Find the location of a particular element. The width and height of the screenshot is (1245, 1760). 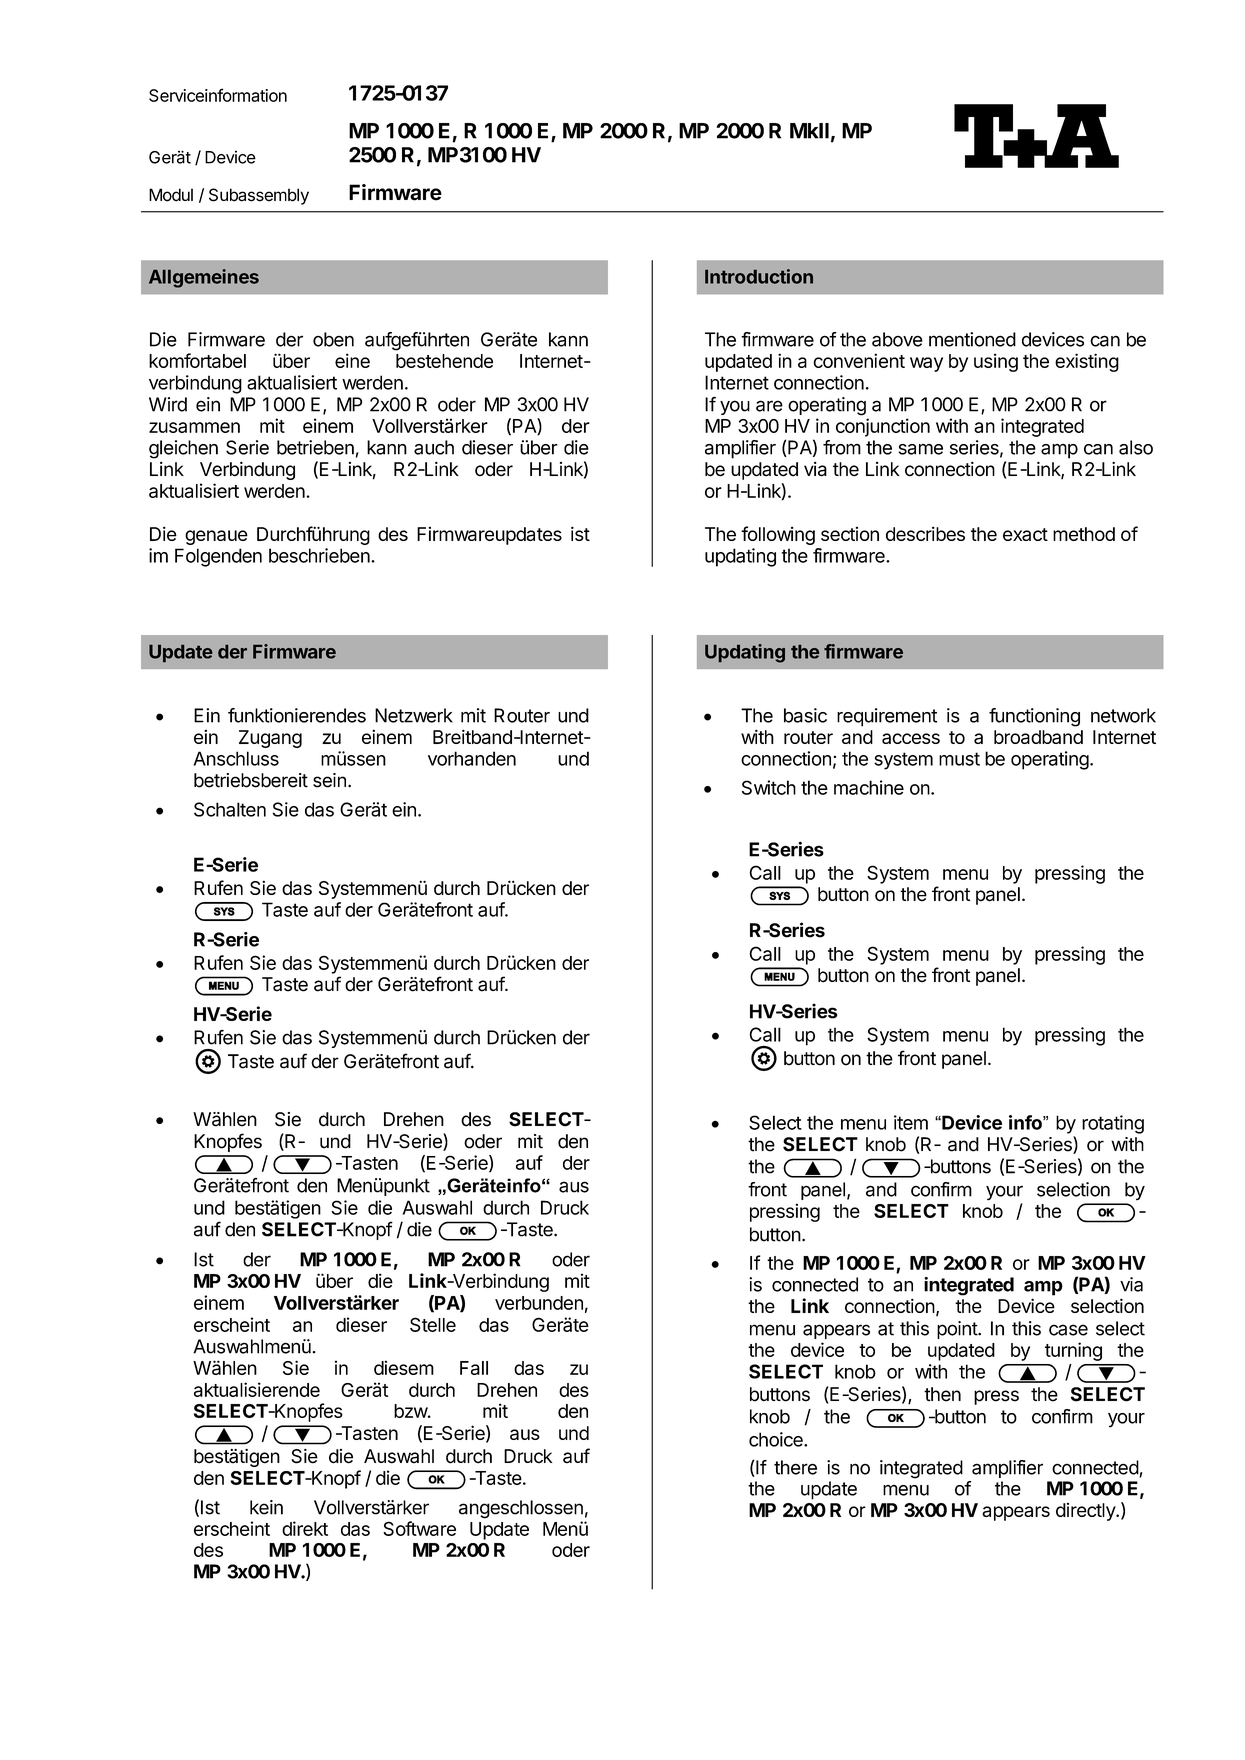

Introduction is located at coordinates (759, 276).
